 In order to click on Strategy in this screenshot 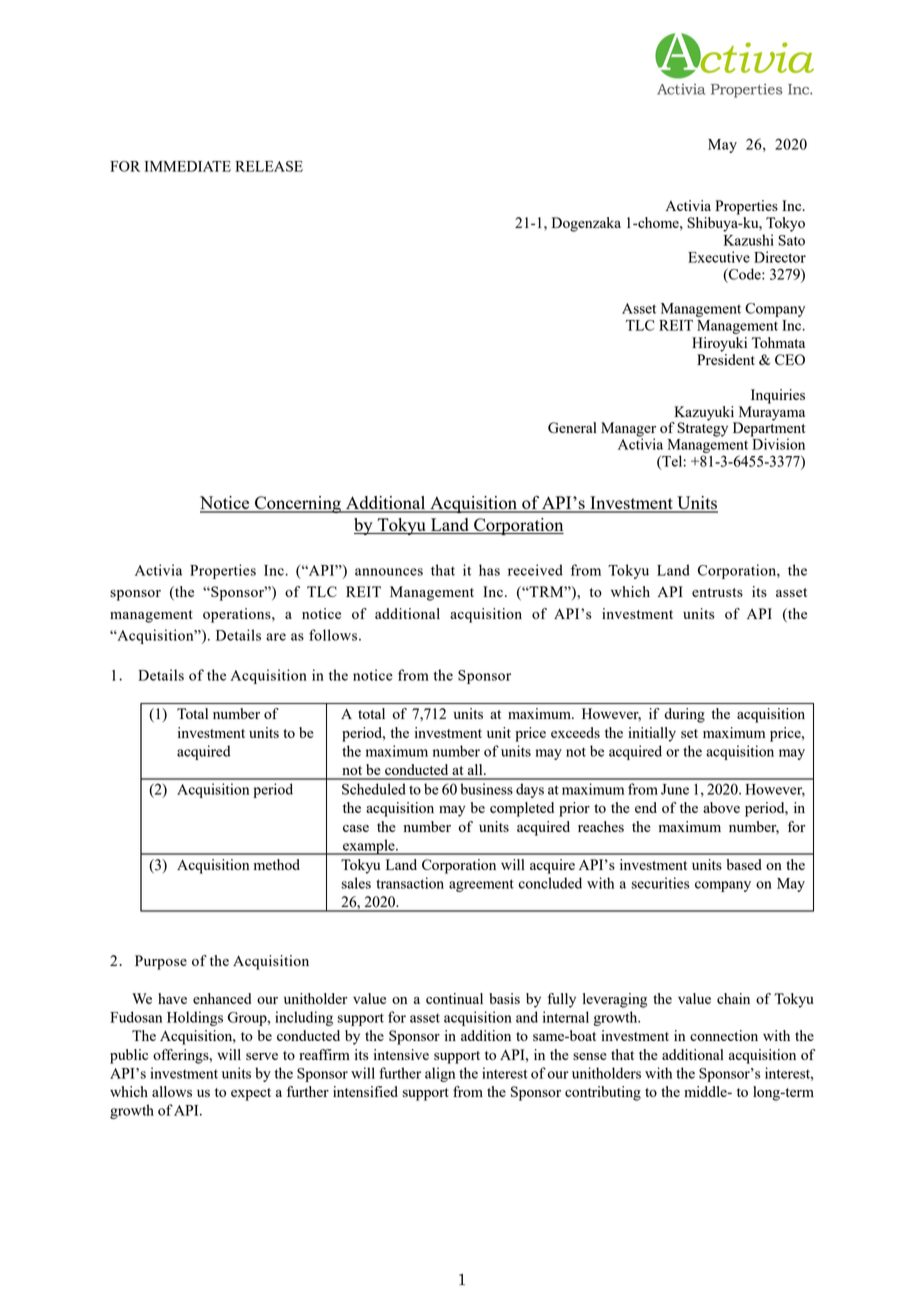, I will do `click(702, 428)`.
